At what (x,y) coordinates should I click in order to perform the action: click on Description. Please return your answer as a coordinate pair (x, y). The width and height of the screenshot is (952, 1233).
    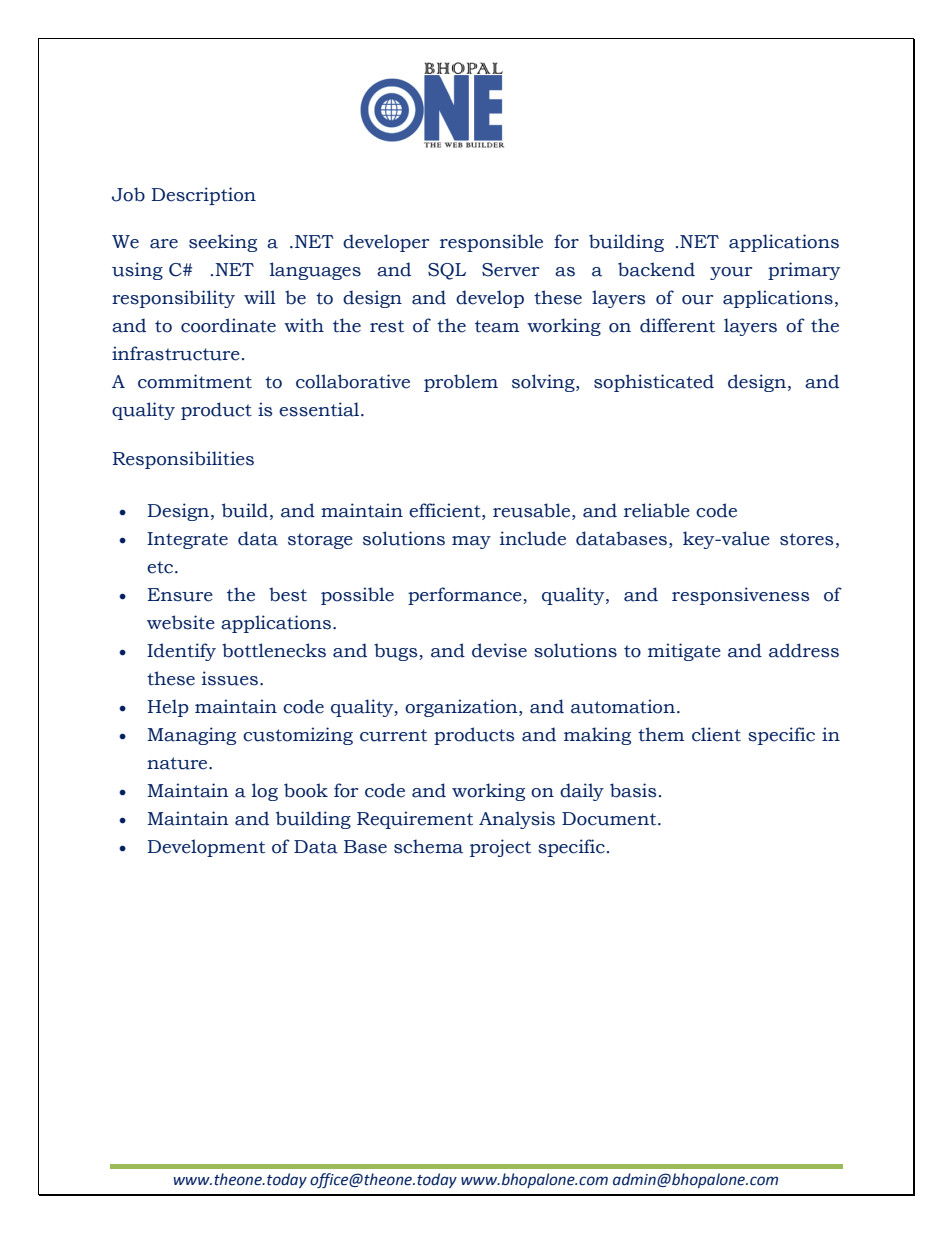
    Looking at the image, I should click on (204, 196).
